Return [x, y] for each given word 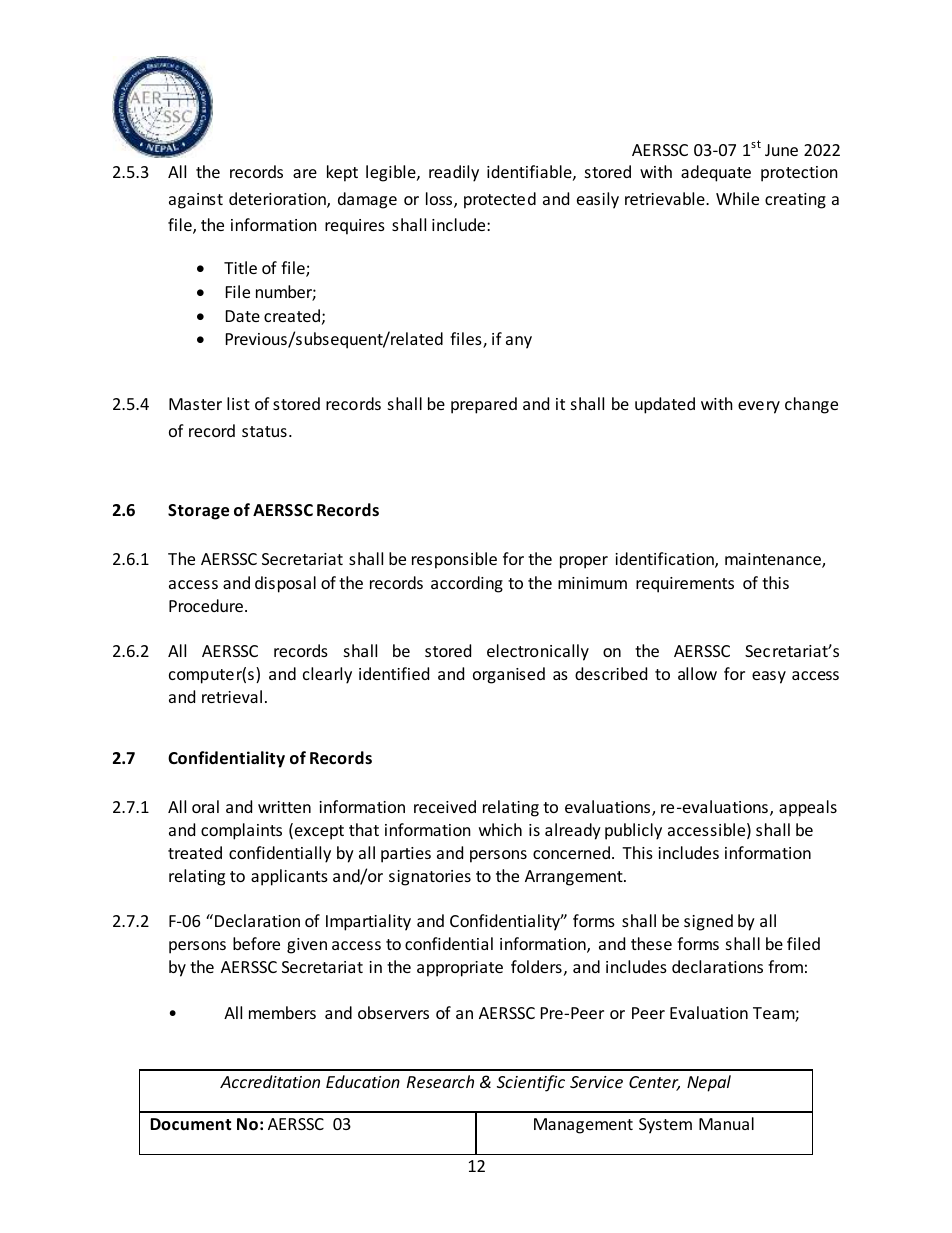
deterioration [278, 200]
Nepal [709, 1083]
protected [500, 200]
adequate [716, 173]
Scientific [531, 1083]
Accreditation [270, 1081]
